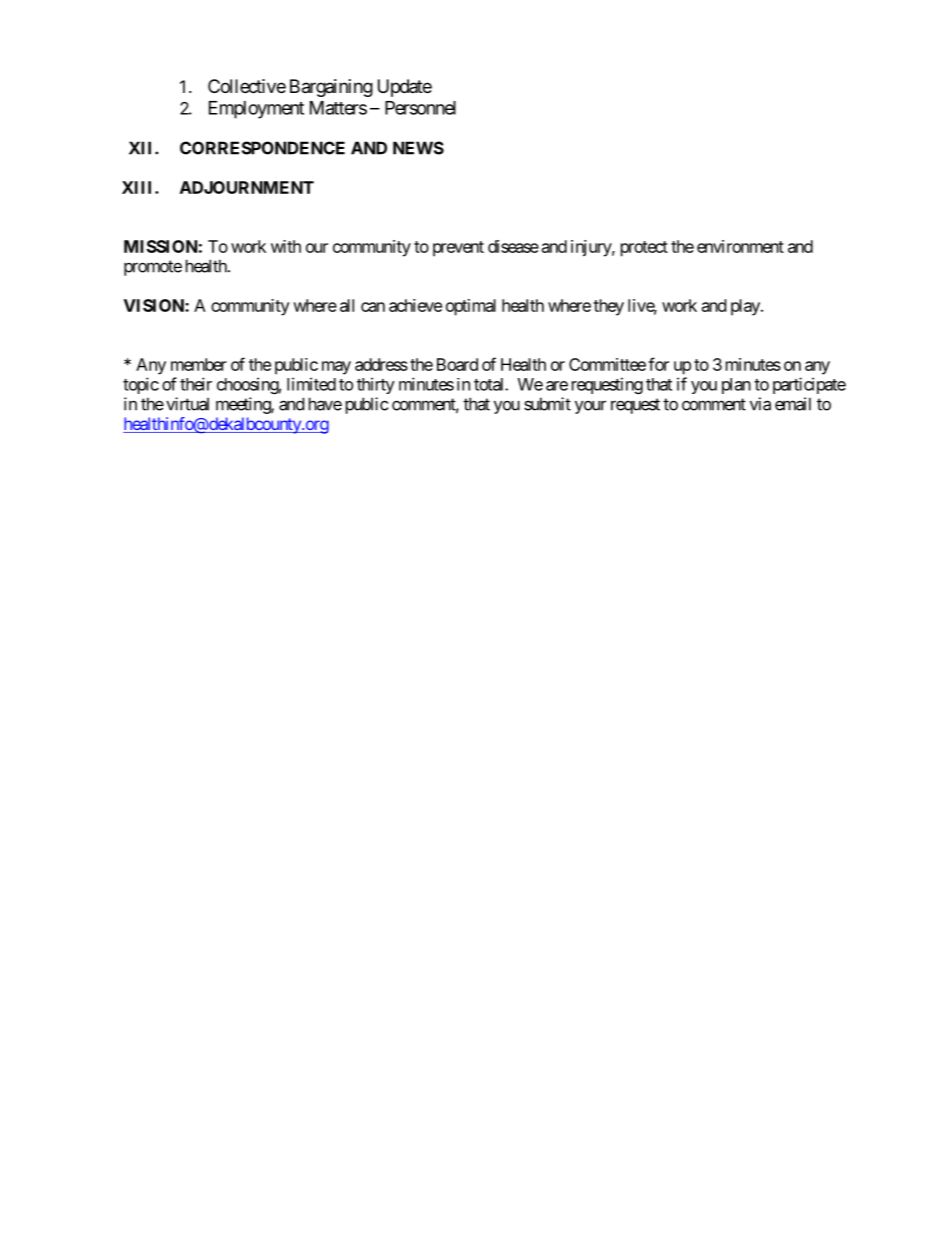 The width and height of the page is (952, 1233). What do you see at coordinates (247, 187) in the page?
I see `ADJOURNMENT` at bounding box center [247, 187].
